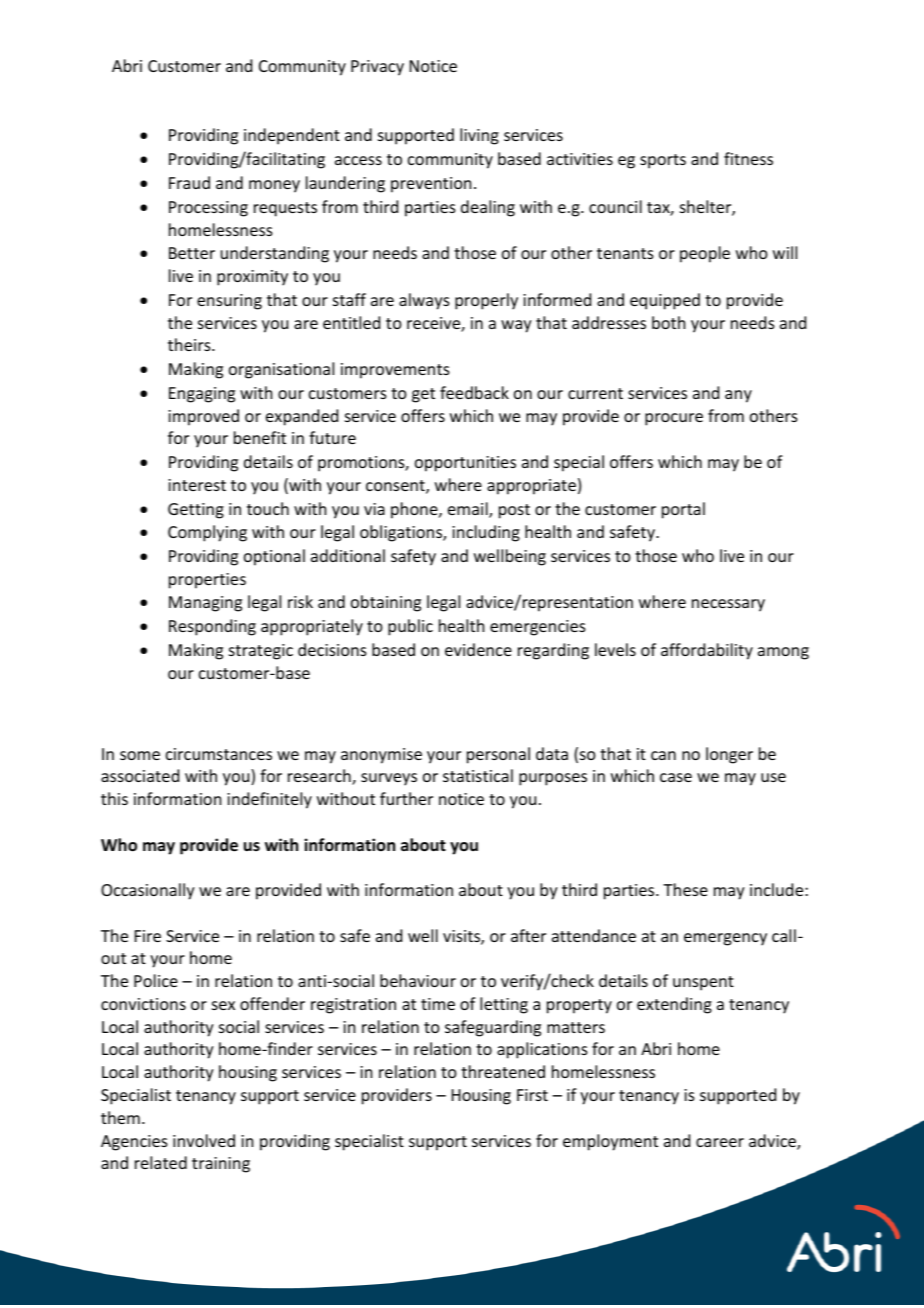 The image size is (924, 1308). Describe the element at coordinates (424, 301) in the page. I see `always` at that location.
